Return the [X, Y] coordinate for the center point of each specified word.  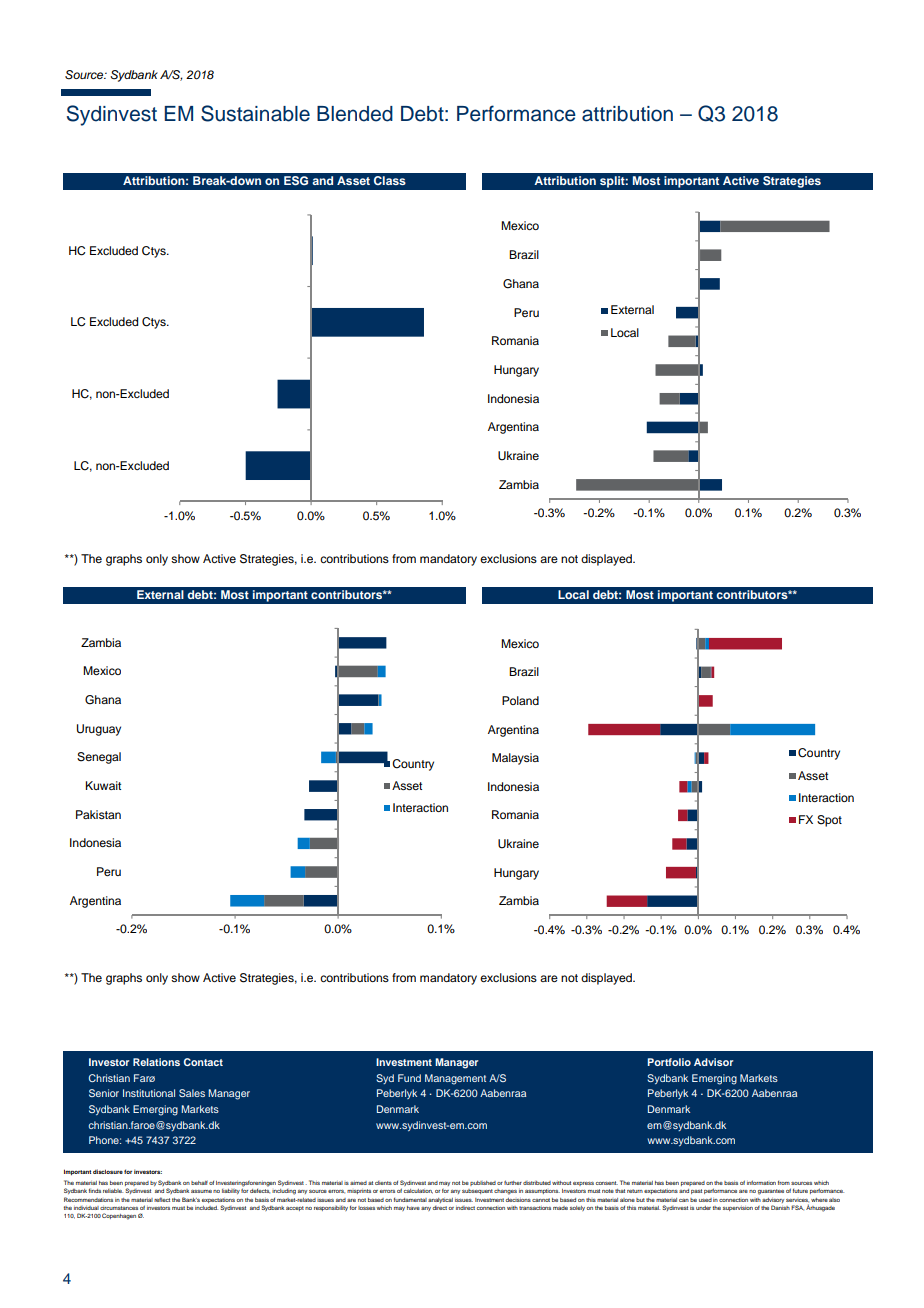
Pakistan [98, 814]
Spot [829, 821]
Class [390, 180]
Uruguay [99, 730]
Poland [520, 700]
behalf [199, 1183]
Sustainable [255, 113]
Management [455, 1079]
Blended [355, 114]
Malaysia [515, 759]
